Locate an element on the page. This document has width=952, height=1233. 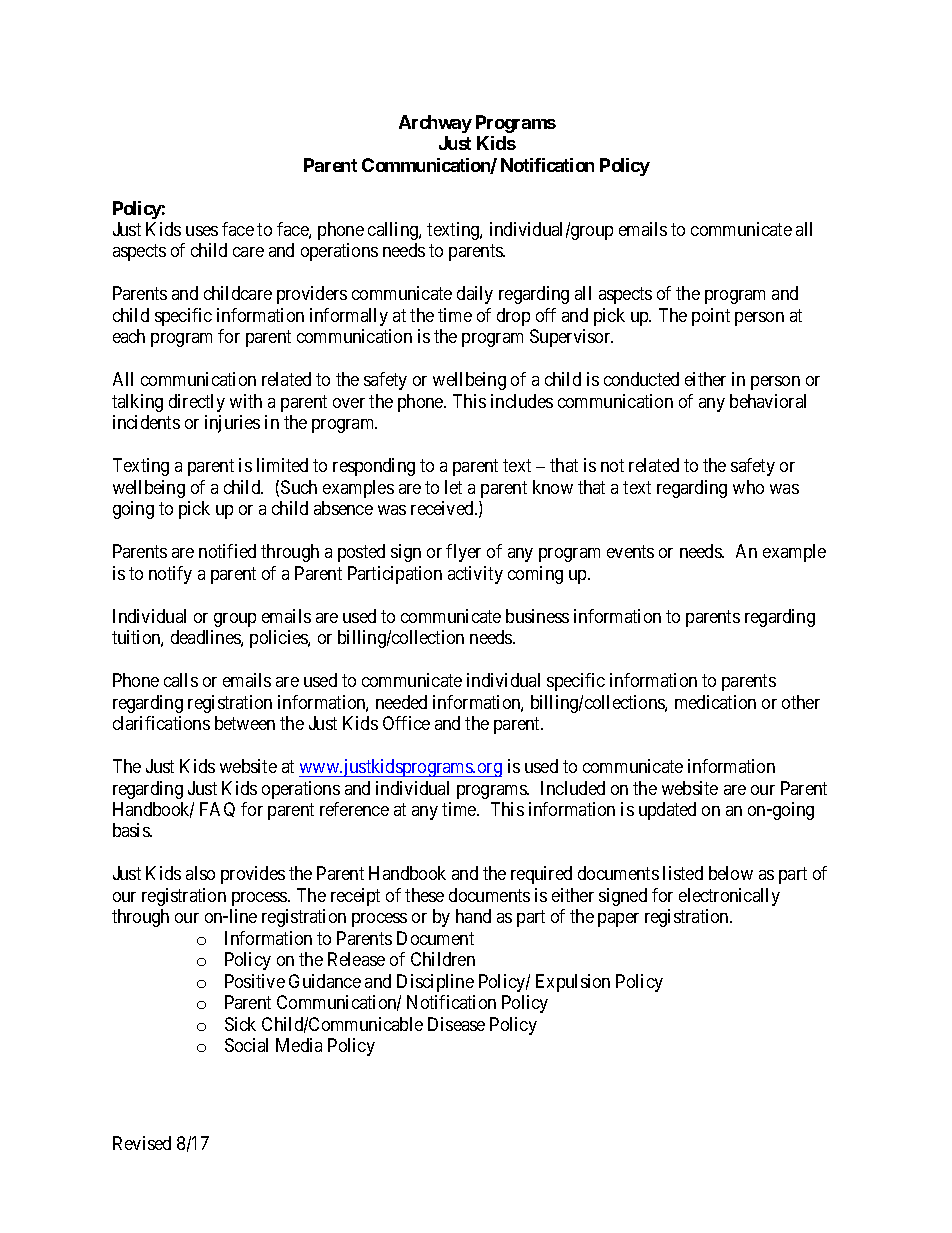
who is located at coordinates (748, 487).
